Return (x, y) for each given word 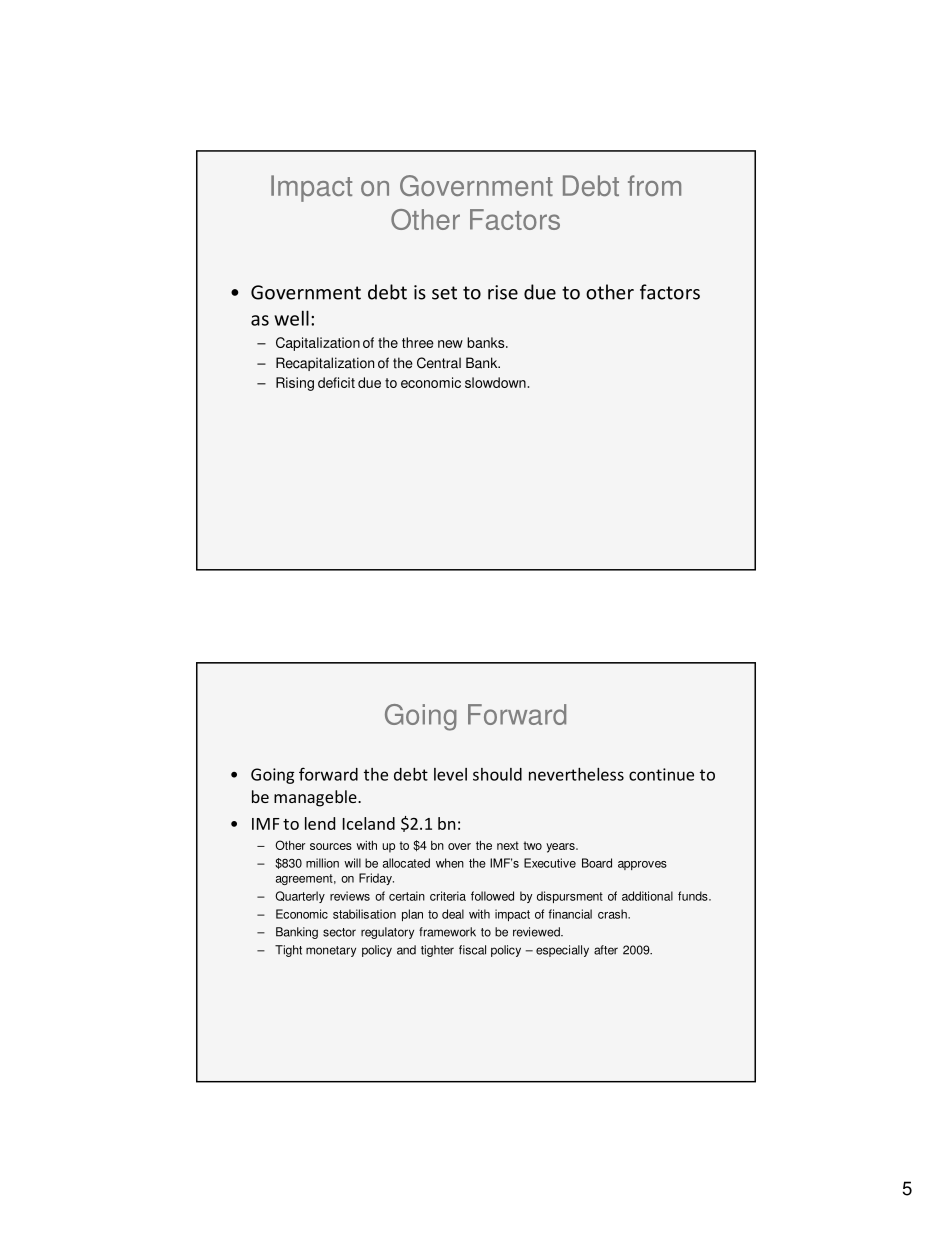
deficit (336, 382)
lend (320, 823)
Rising (295, 384)
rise (503, 292)
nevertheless (576, 774)
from (654, 185)
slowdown (495, 382)
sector (339, 932)
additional (647, 896)
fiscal (472, 950)
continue (661, 774)
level (450, 774)
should (497, 774)
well (291, 318)
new (450, 344)
